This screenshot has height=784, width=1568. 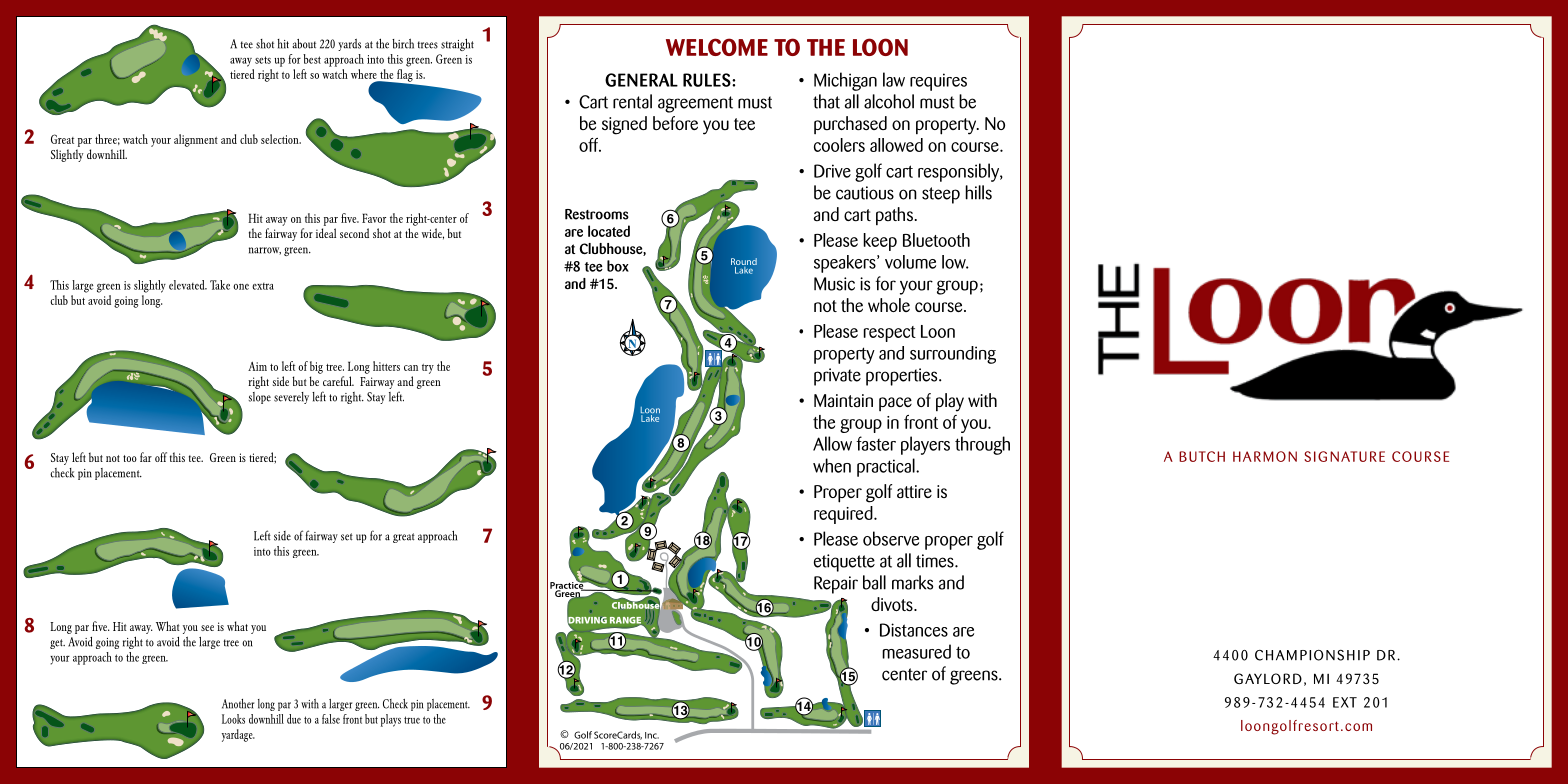 What do you see at coordinates (914, 491) in the screenshot?
I see `attire` at bounding box center [914, 491].
